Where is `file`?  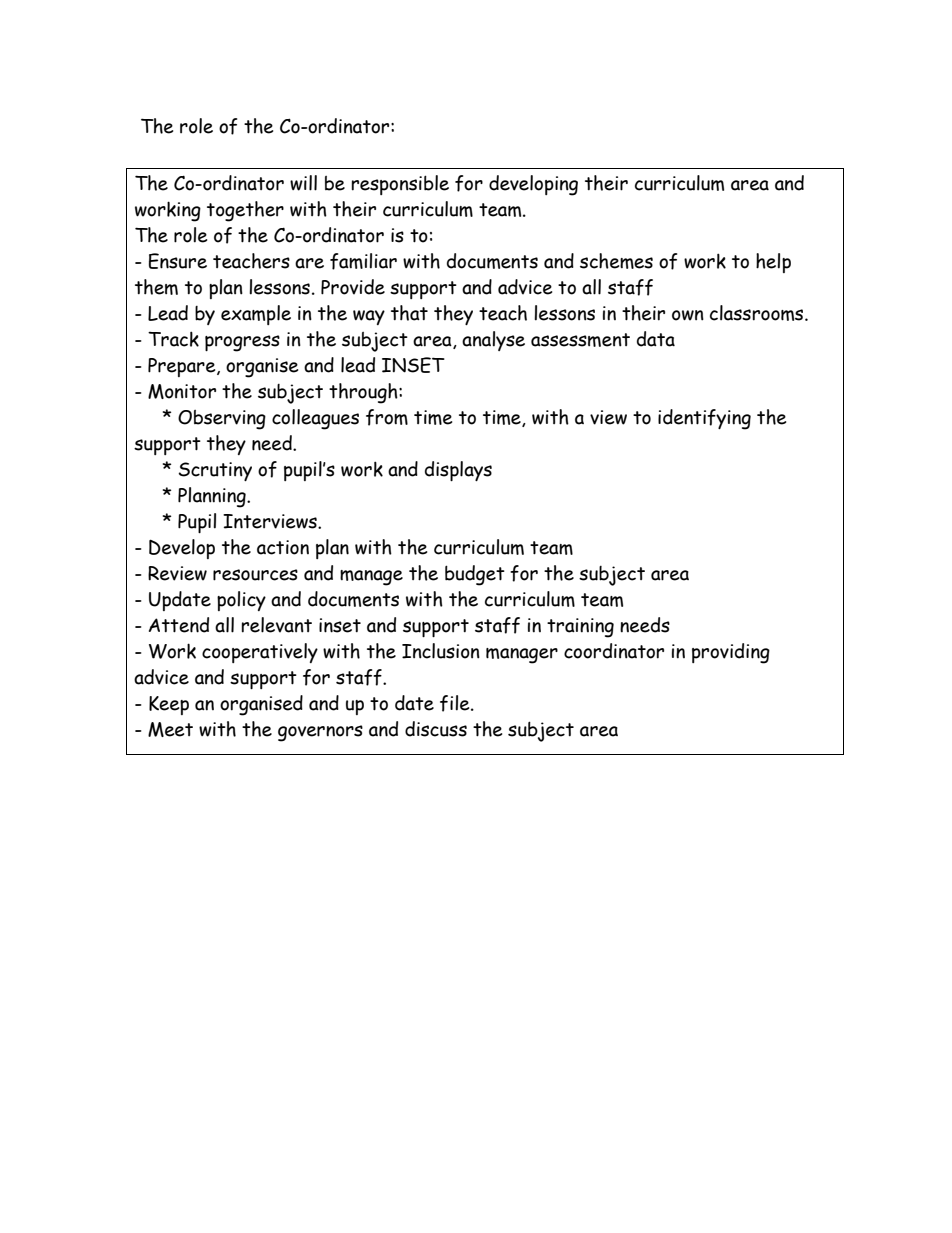
file is located at coordinates (456, 703).
